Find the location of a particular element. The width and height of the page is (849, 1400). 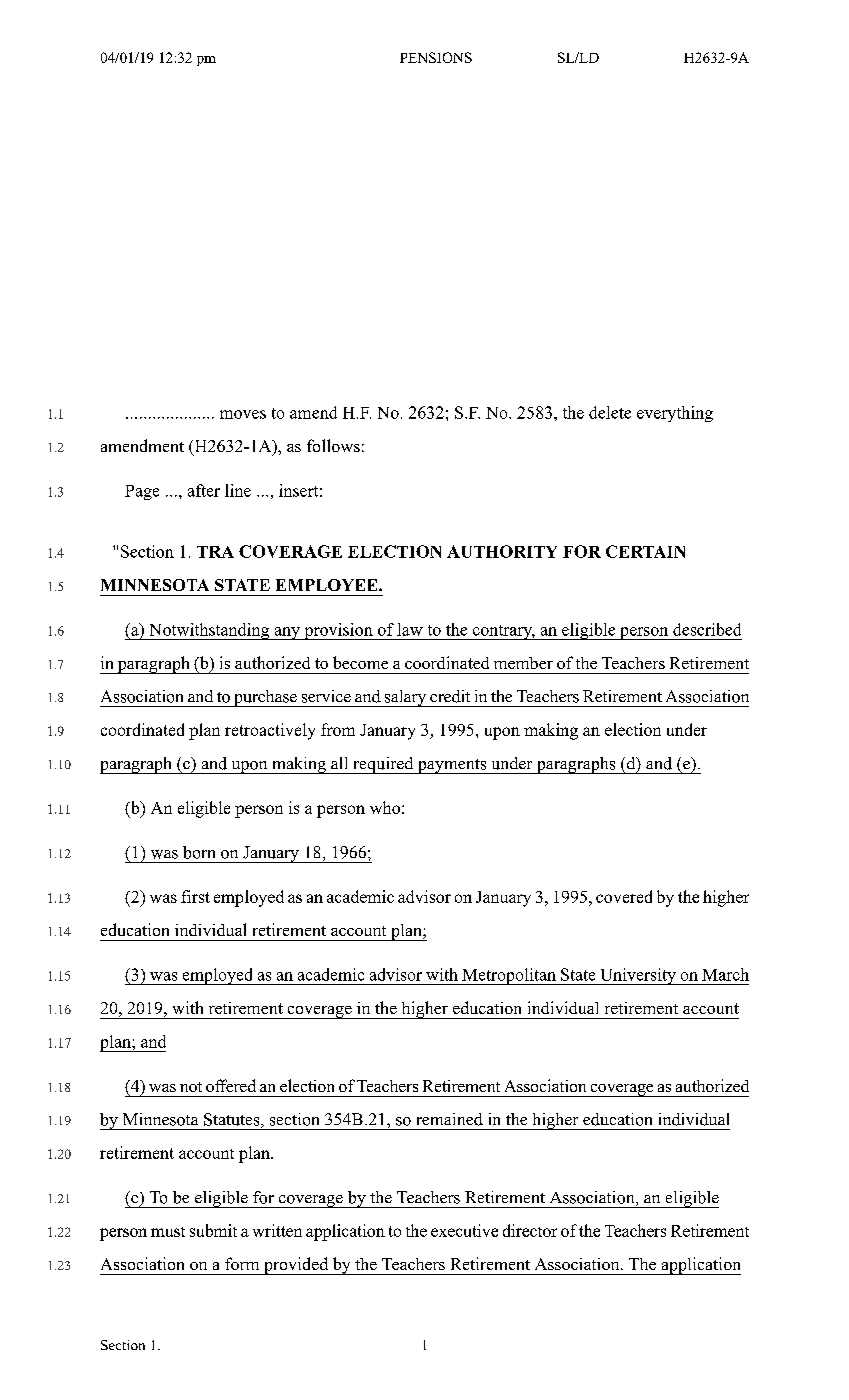

everything is located at coordinates (675, 414).
